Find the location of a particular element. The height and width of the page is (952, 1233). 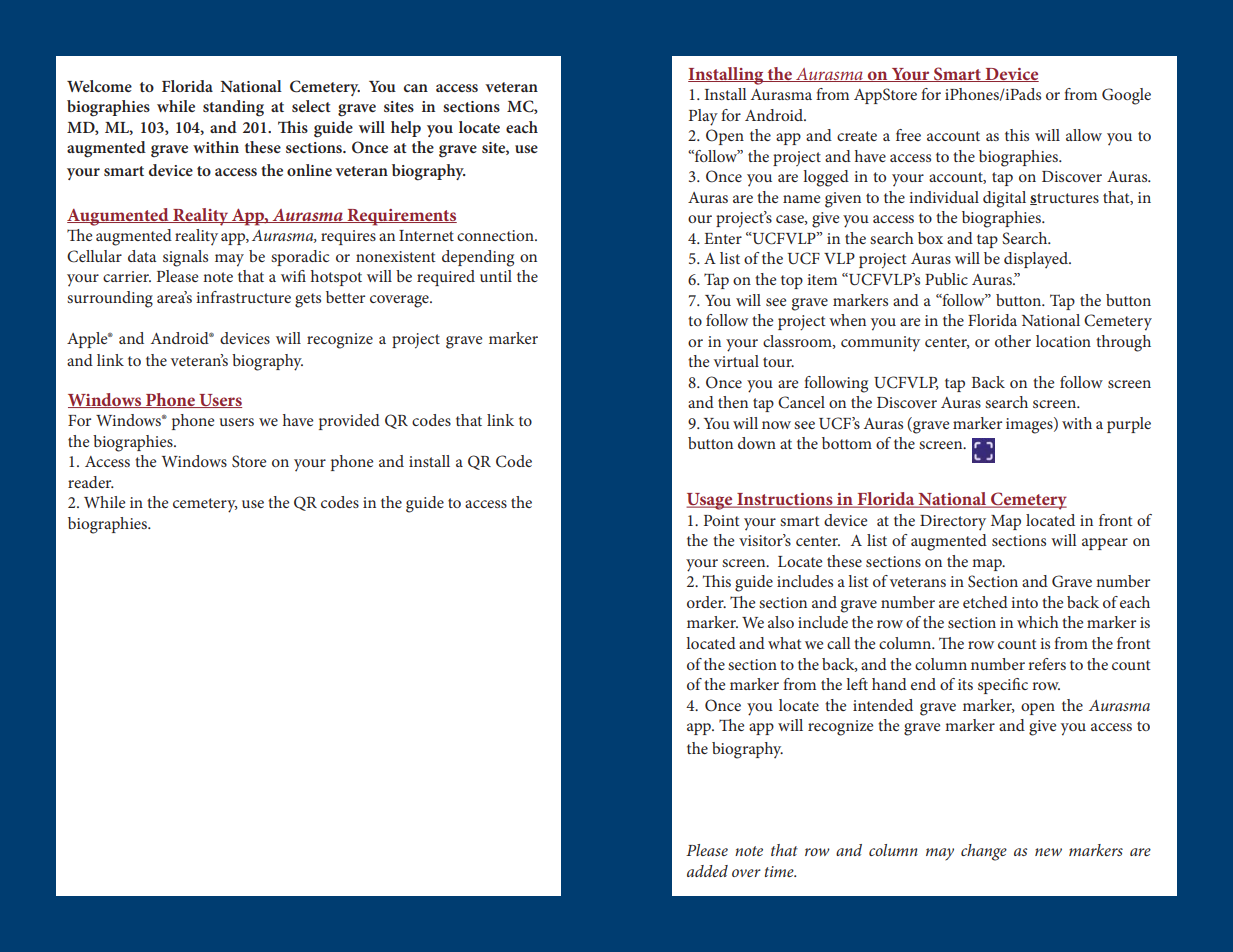

standing is located at coordinates (233, 108).
